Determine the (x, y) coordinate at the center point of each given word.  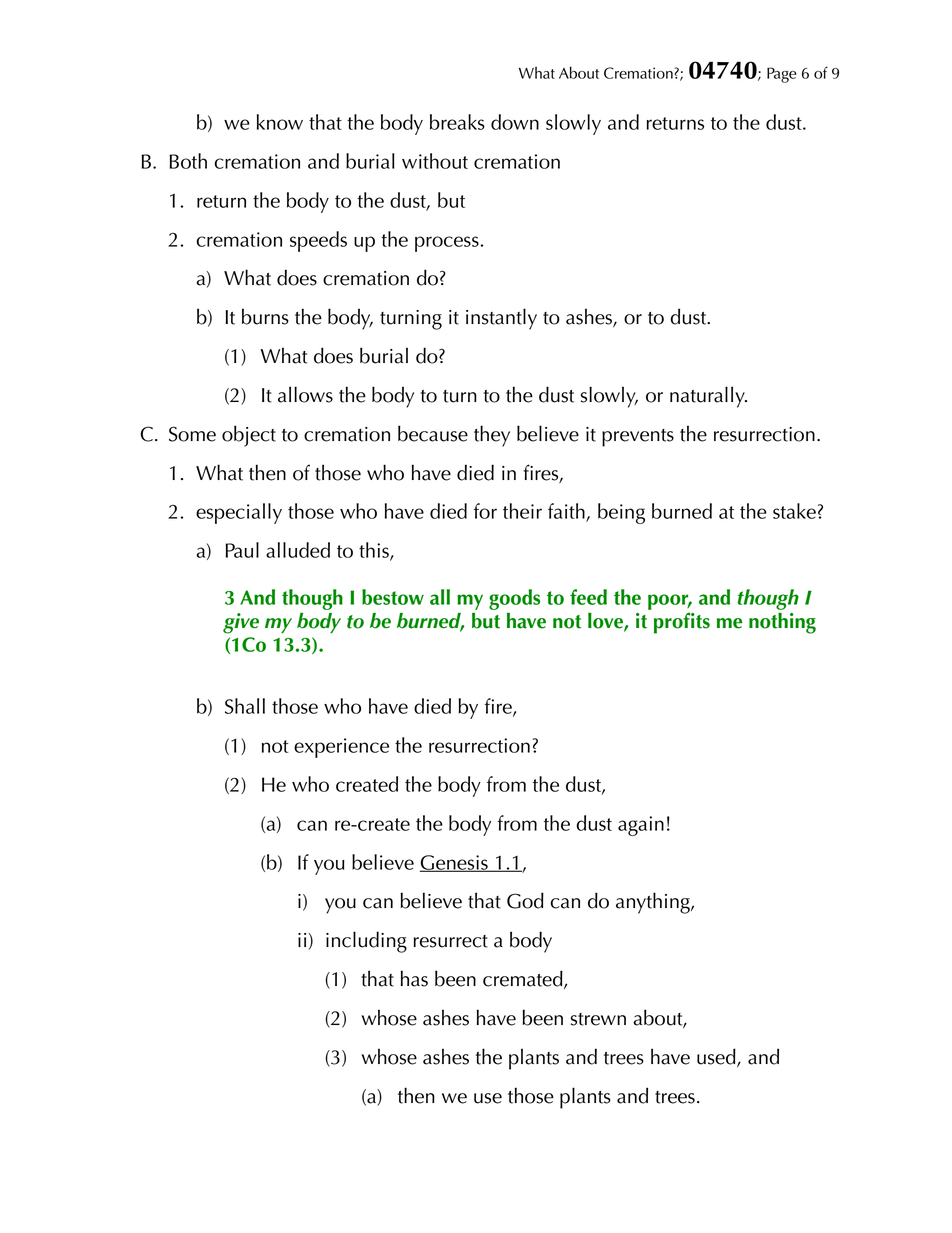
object (249, 436)
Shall (245, 706)
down (515, 122)
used (717, 1057)
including (366, 942)
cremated (524, 979)
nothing (782, 623)
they (492, 436)
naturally (708, 397)
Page (781, 75)
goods (514, 599)
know (280, 122)
